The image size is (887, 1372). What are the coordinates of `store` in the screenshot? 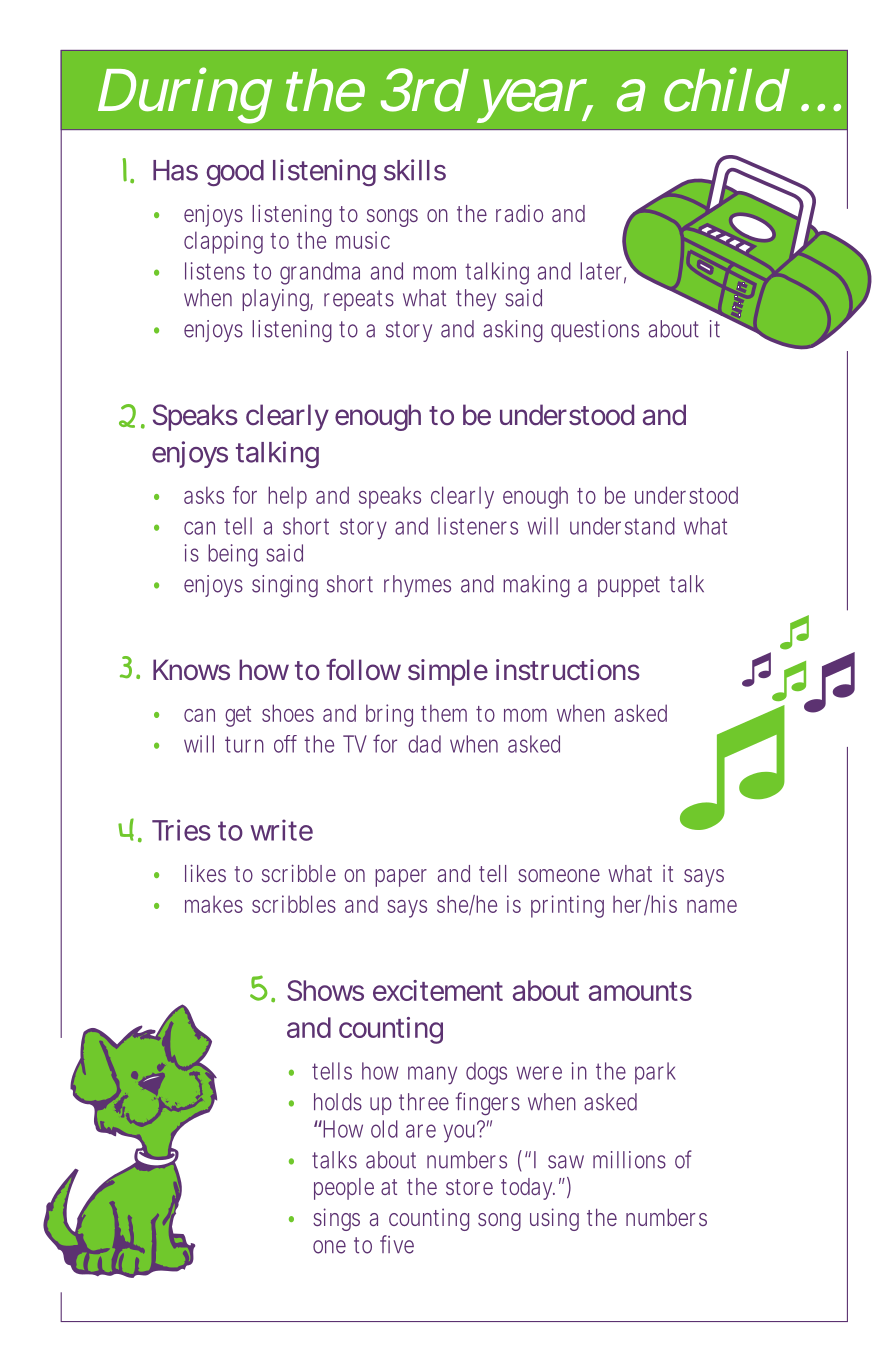 It's located at (469, 1187).
